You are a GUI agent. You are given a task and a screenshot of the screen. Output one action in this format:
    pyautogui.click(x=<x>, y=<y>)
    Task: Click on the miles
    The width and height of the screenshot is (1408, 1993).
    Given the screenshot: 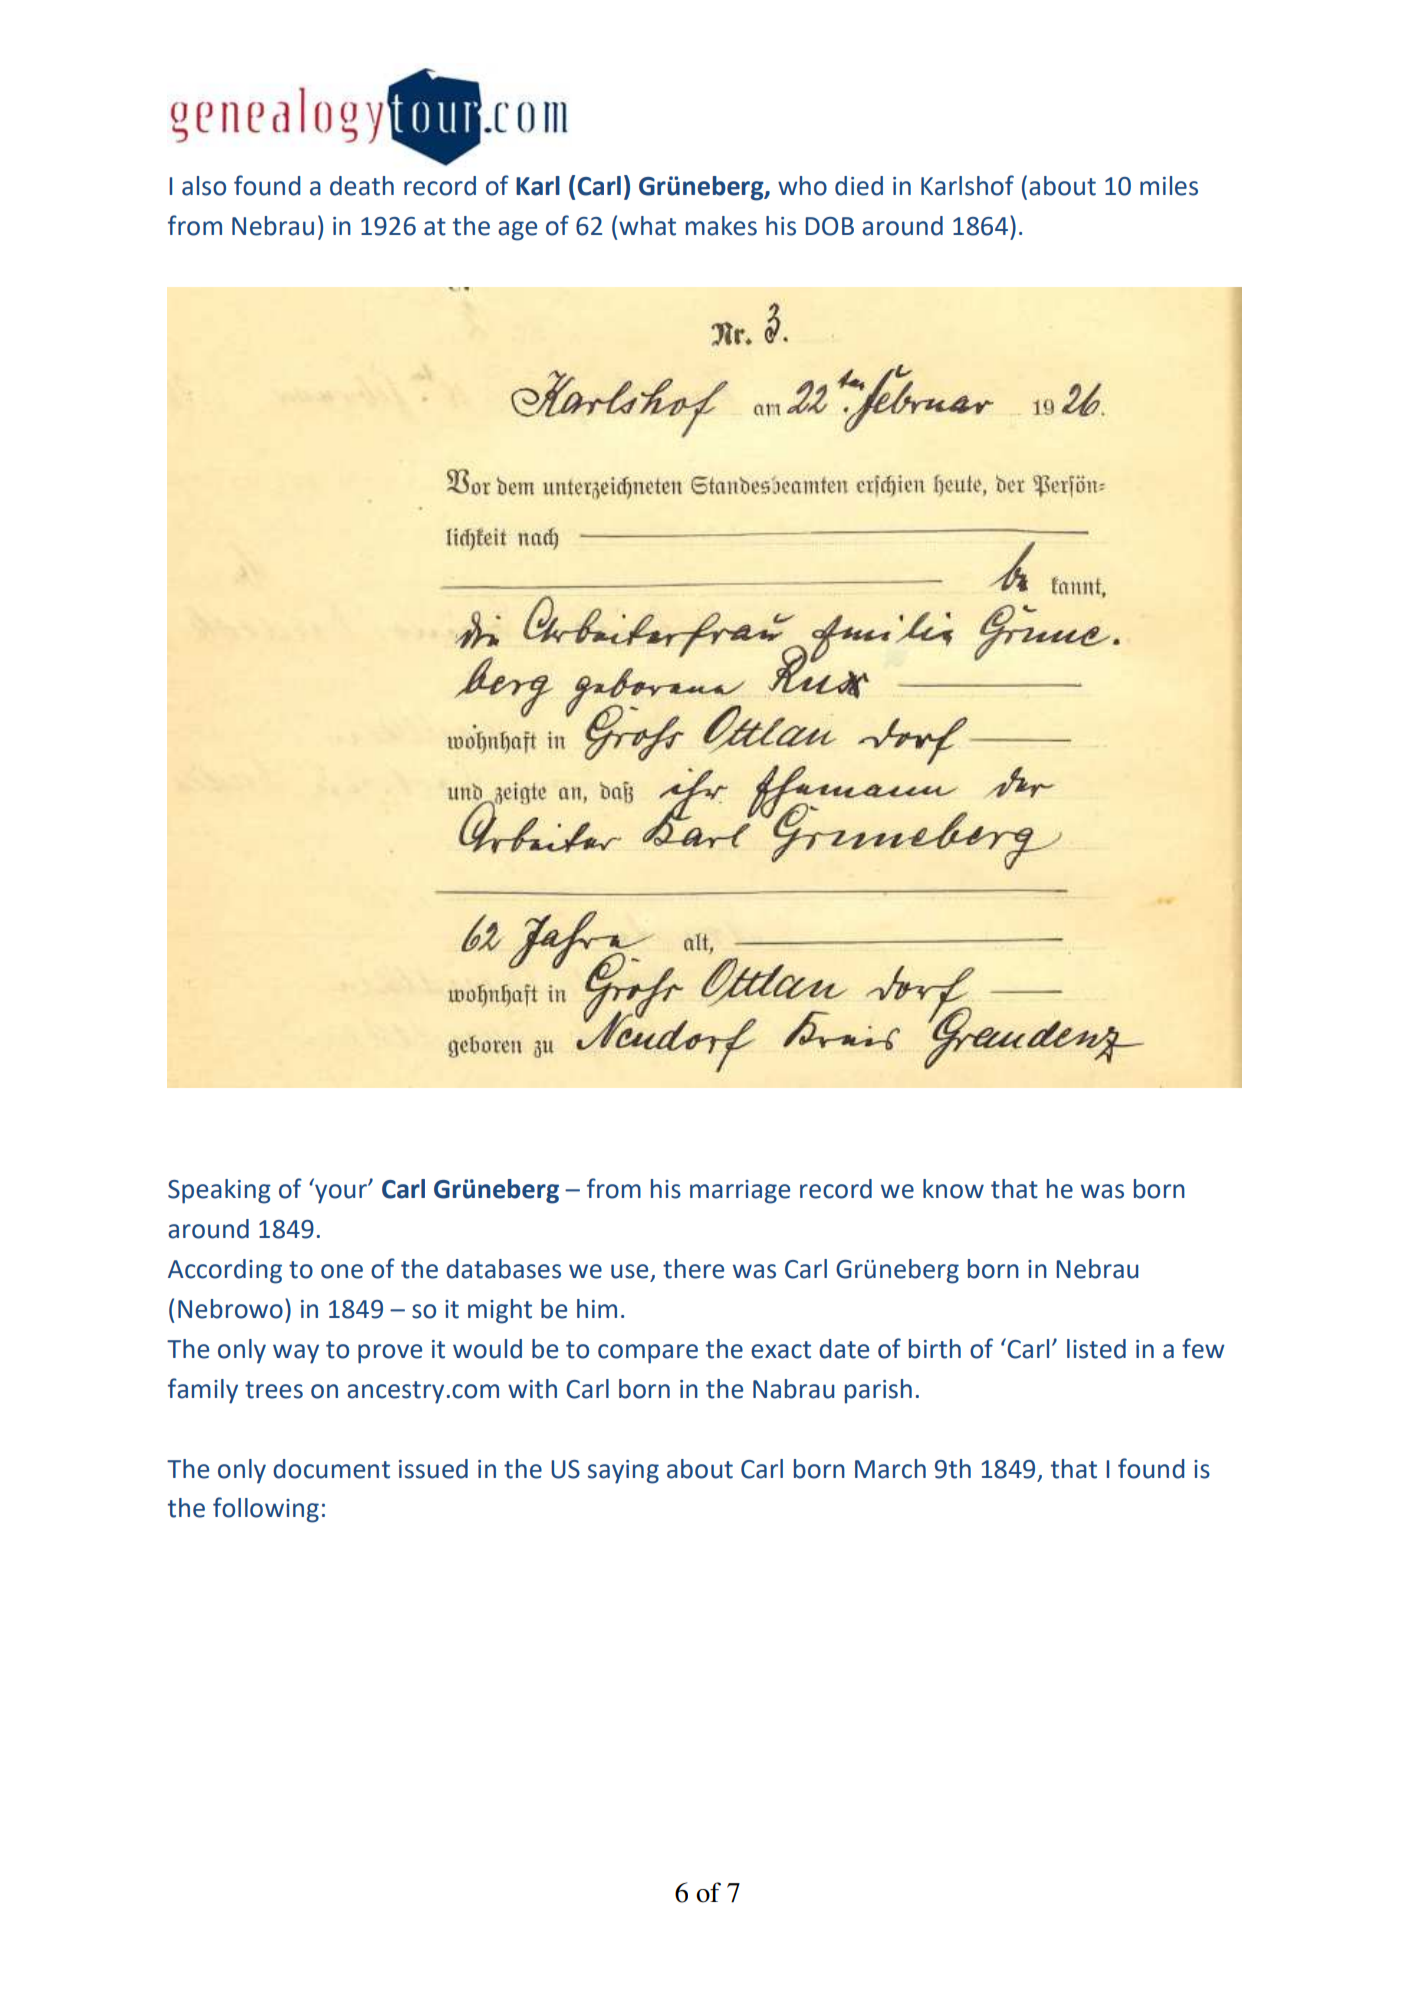 What is the action you would take?
    pyautogui.click(x=1169, y=186)
